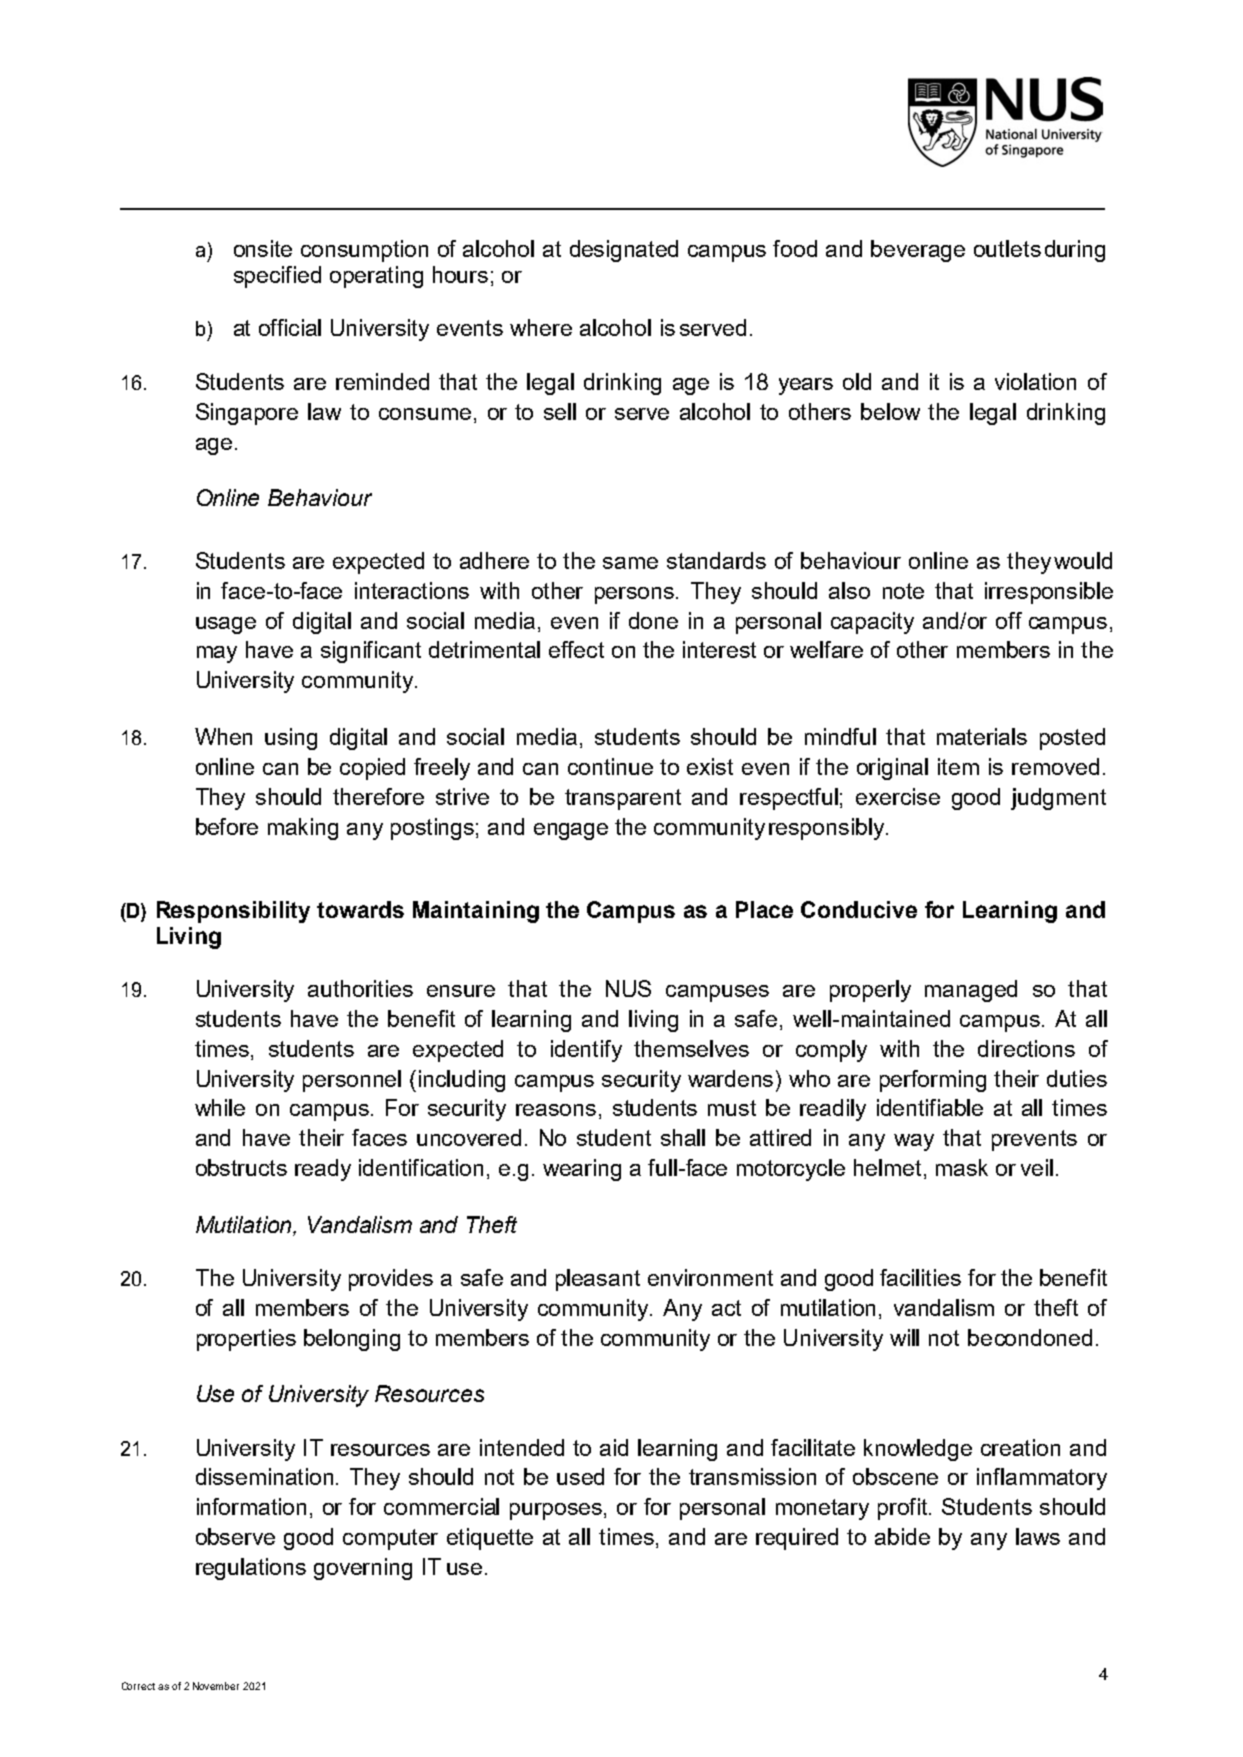 This image has width=1243, height=1757. I want to click on facilities, so click(920, 1277).
